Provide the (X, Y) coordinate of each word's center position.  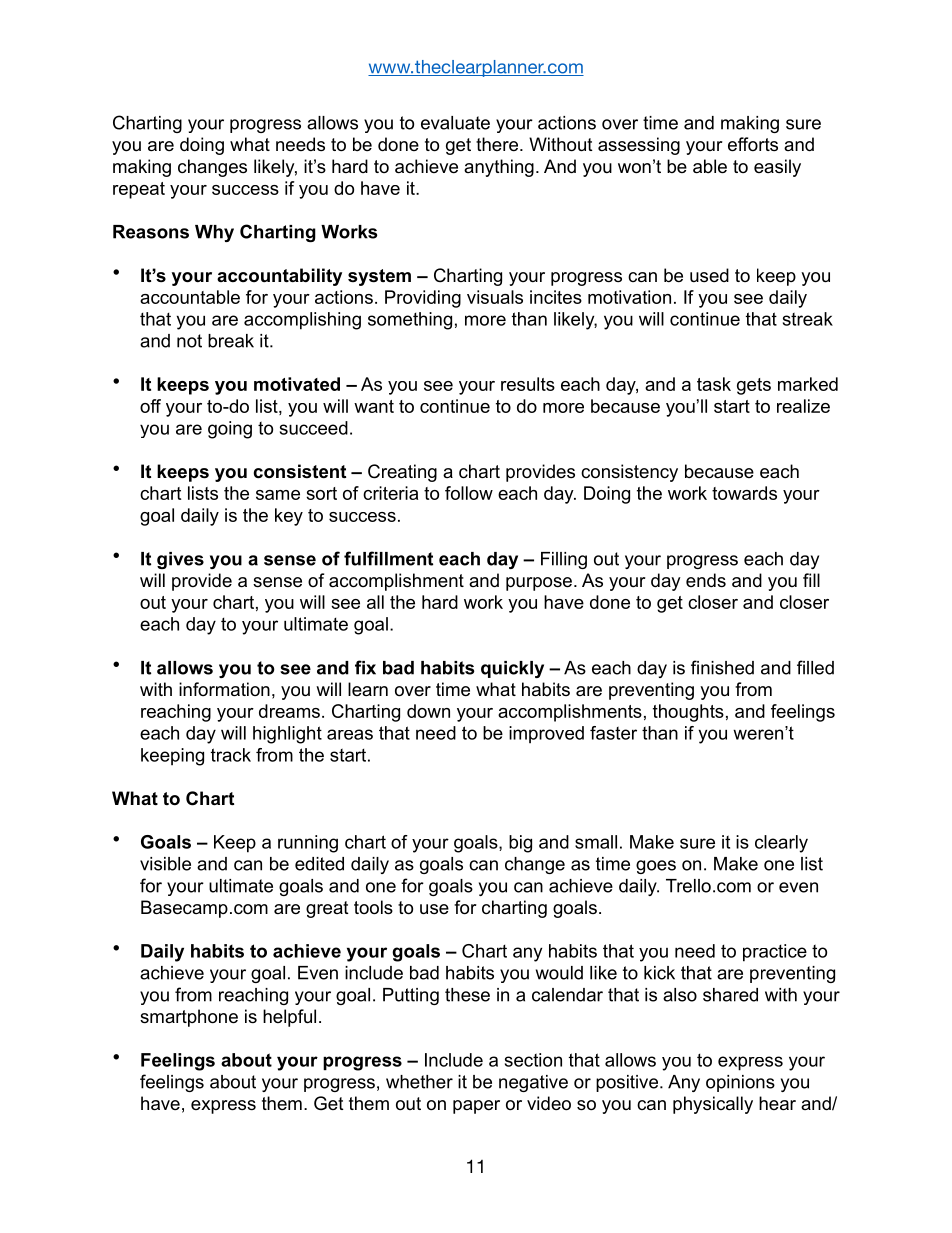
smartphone (189, 1018)
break (231, 341)
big (520, 844)
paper (476, 1107)
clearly (781, 844)
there (498, 144)
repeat (139, 190)
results (528, 384)
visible (165, 864)
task (714, 384)
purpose (539, 584)
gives (180, 560)
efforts (753, 144)
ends (706, 580)
